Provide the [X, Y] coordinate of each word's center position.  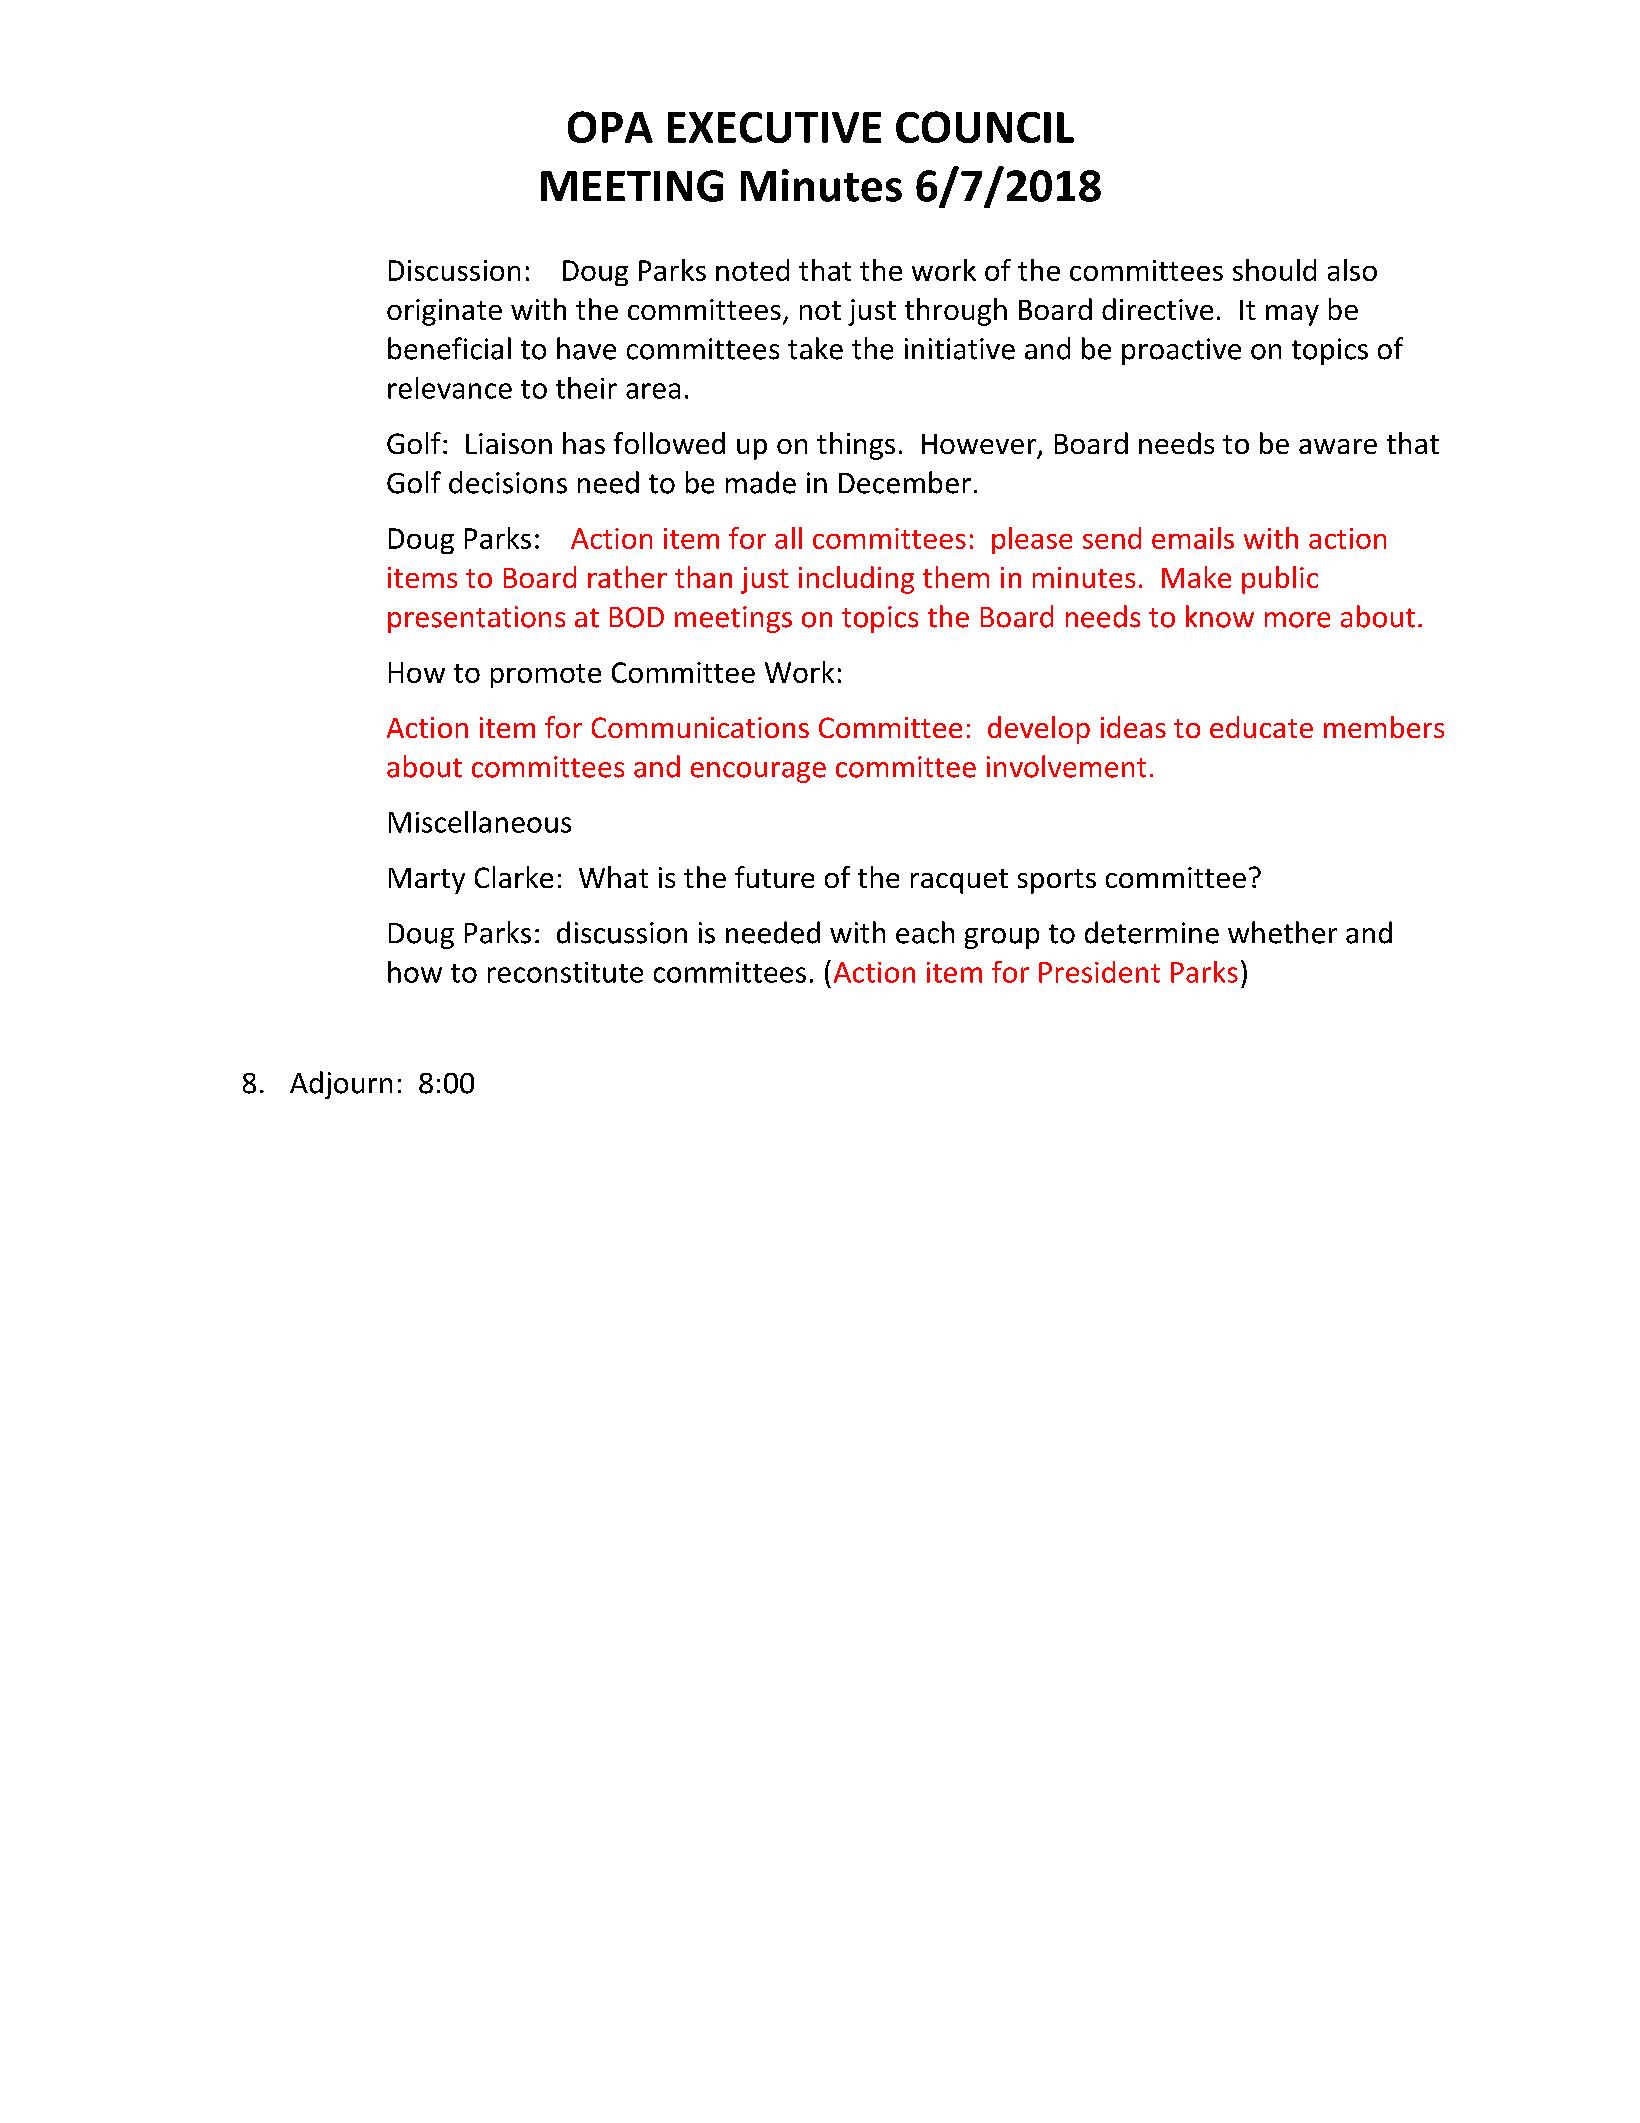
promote [546, 676]
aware [1338, 446]
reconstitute [565, 972]
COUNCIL [985, 127]
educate [1261, 727]
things [856, 446]
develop [1039, 730]
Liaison [509, 443]
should [1274, 270]
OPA [610, 127]
